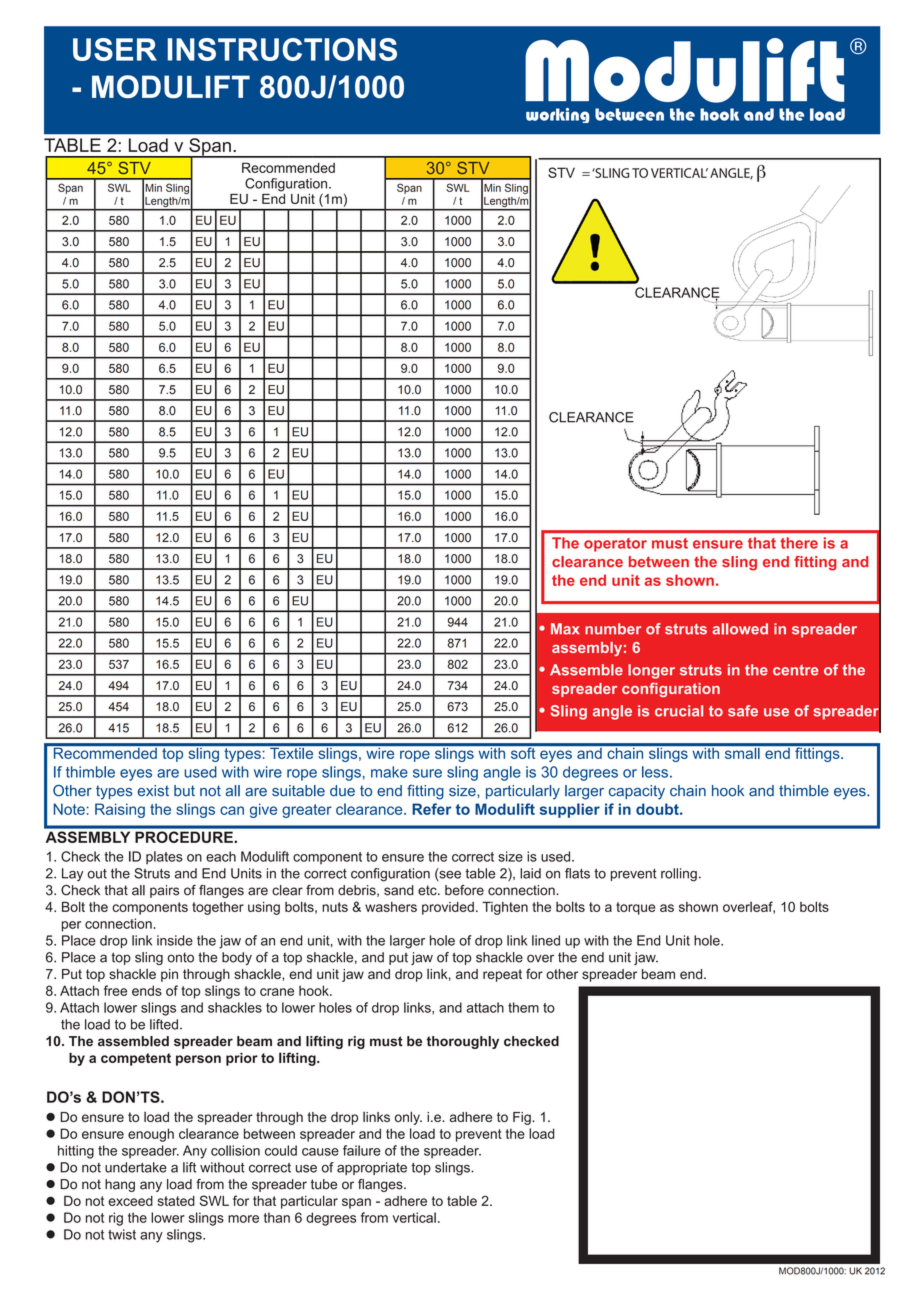 The height and width of the document is (1308, 924). What do you see at coordinates (176, 1201) in the document?
I see `stated` at bounding box center [176, 1201].
